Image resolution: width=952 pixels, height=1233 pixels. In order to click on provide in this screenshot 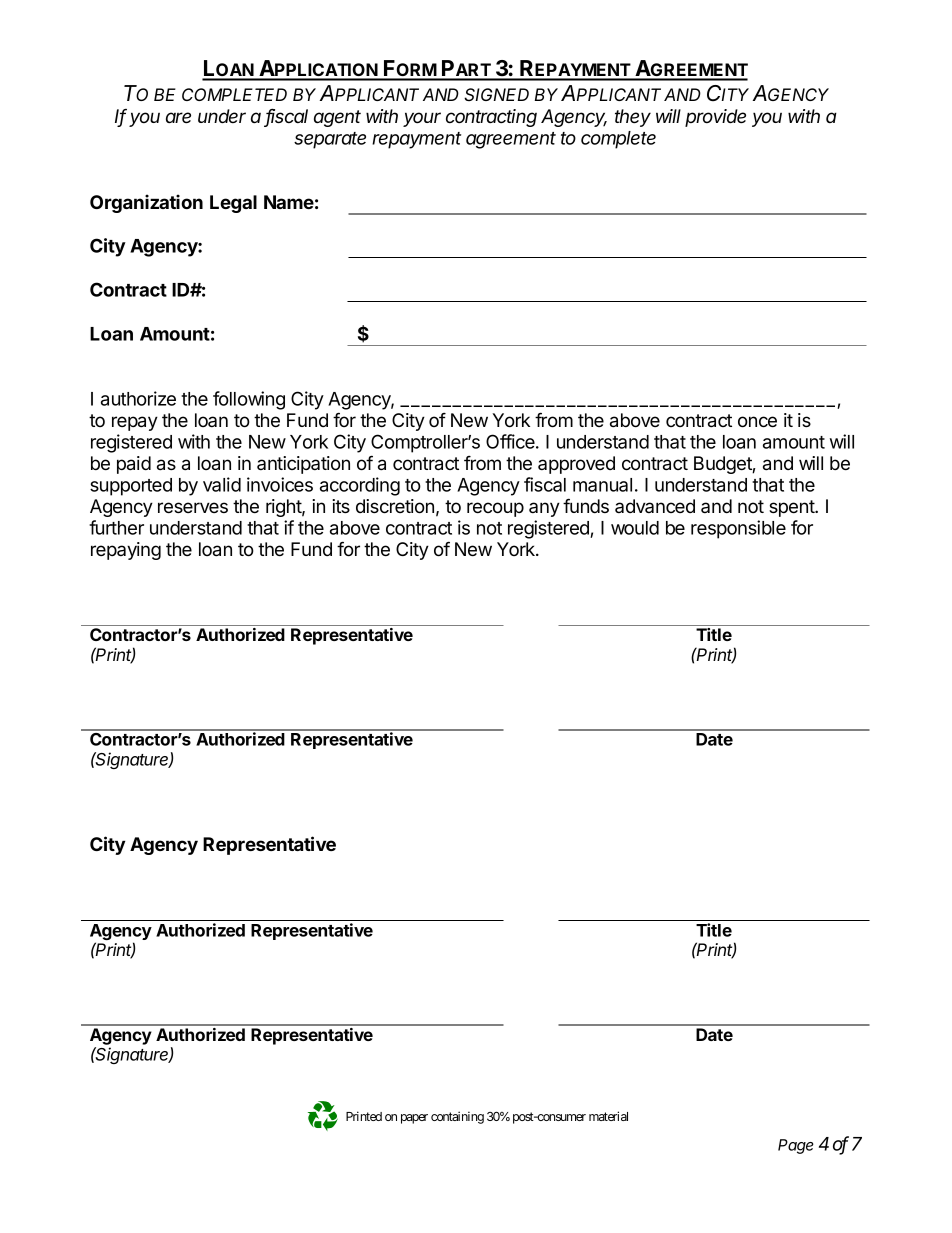, I will do `click(715, 118)`.
